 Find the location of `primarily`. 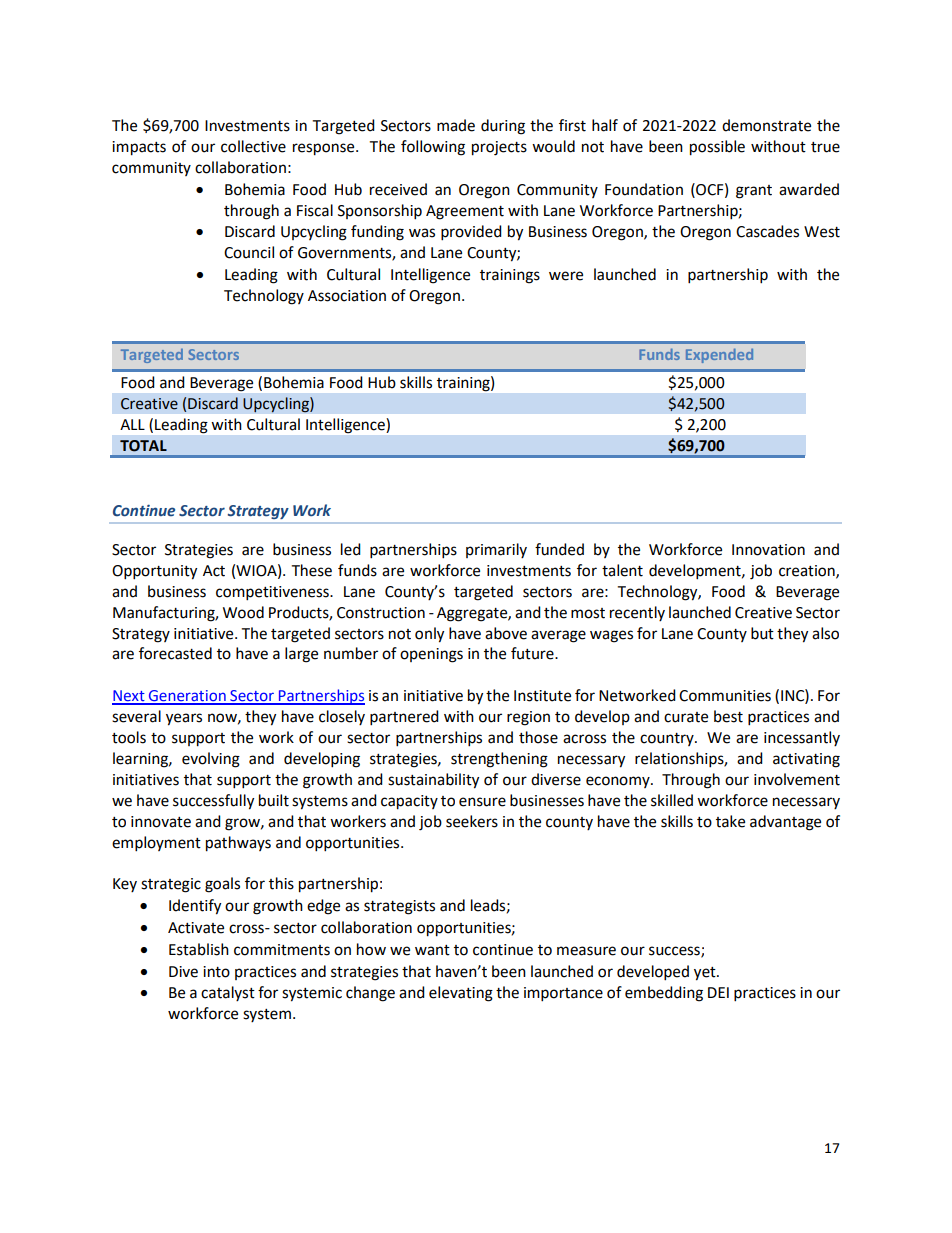

primarily is located at coordinates (496, 550).
